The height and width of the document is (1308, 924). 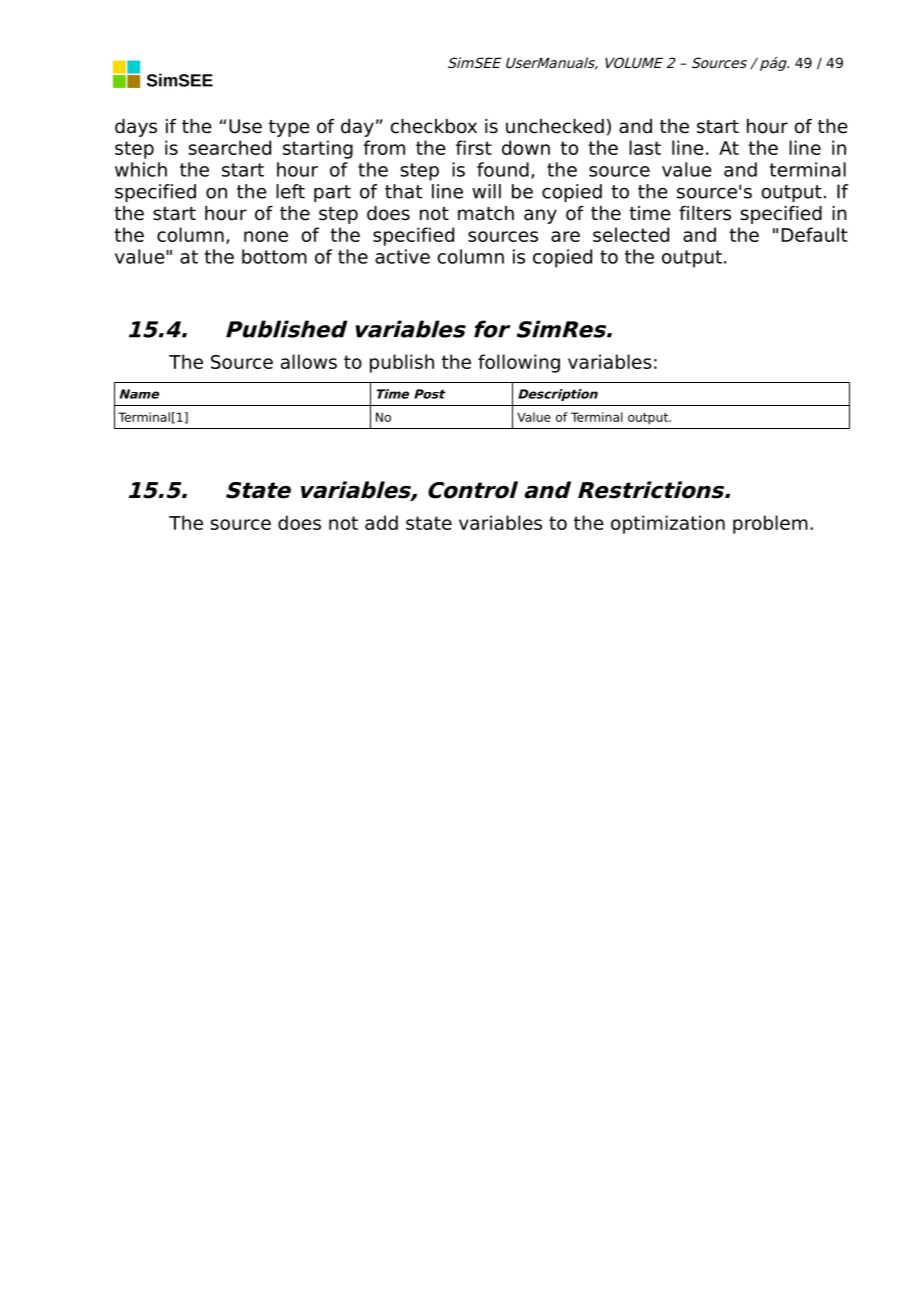 What do you see at coordinates (770, 524) in the document?
I see `problem` at bounding box center [770, 524].
